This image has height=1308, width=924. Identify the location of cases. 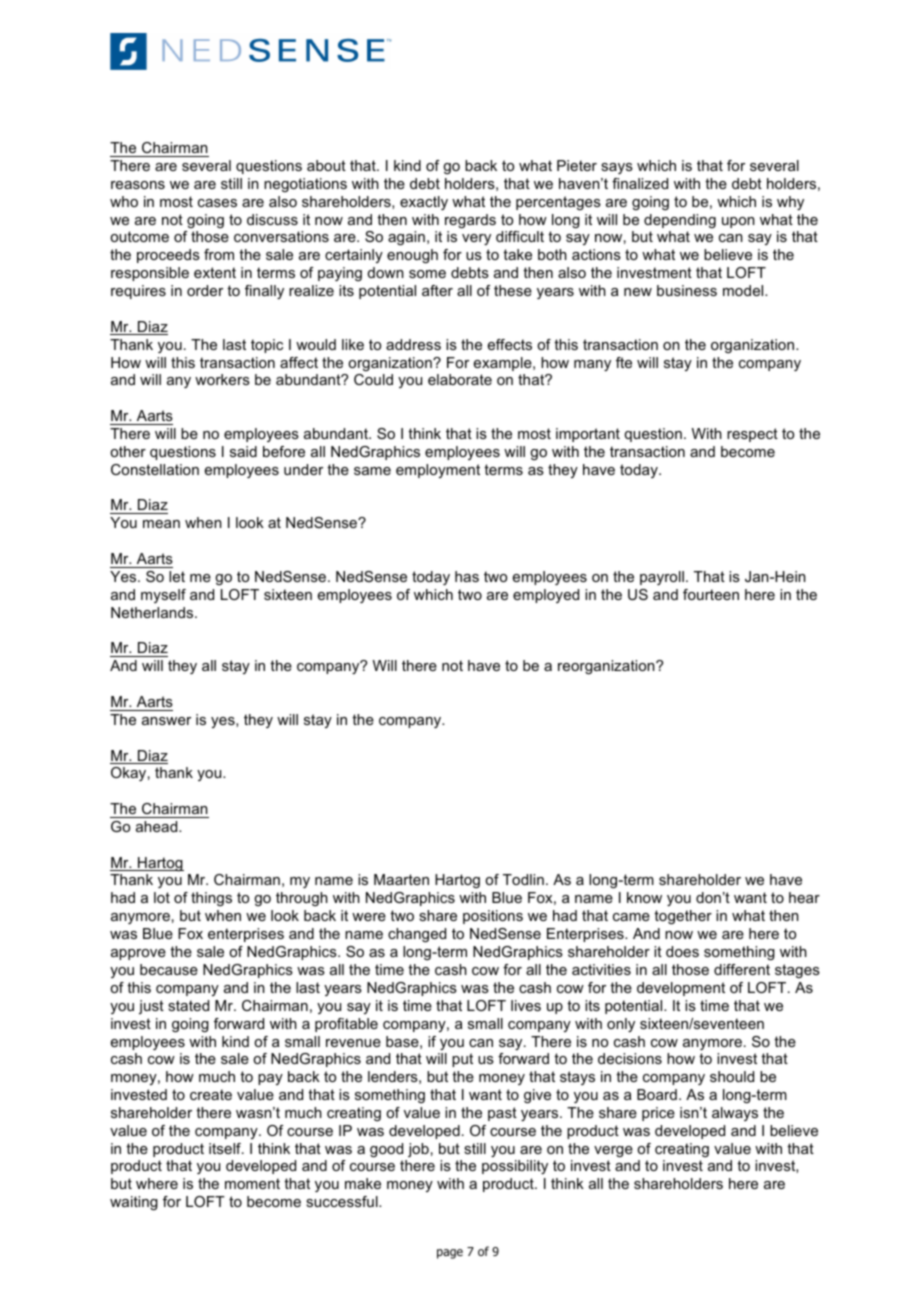
(217, 203).
